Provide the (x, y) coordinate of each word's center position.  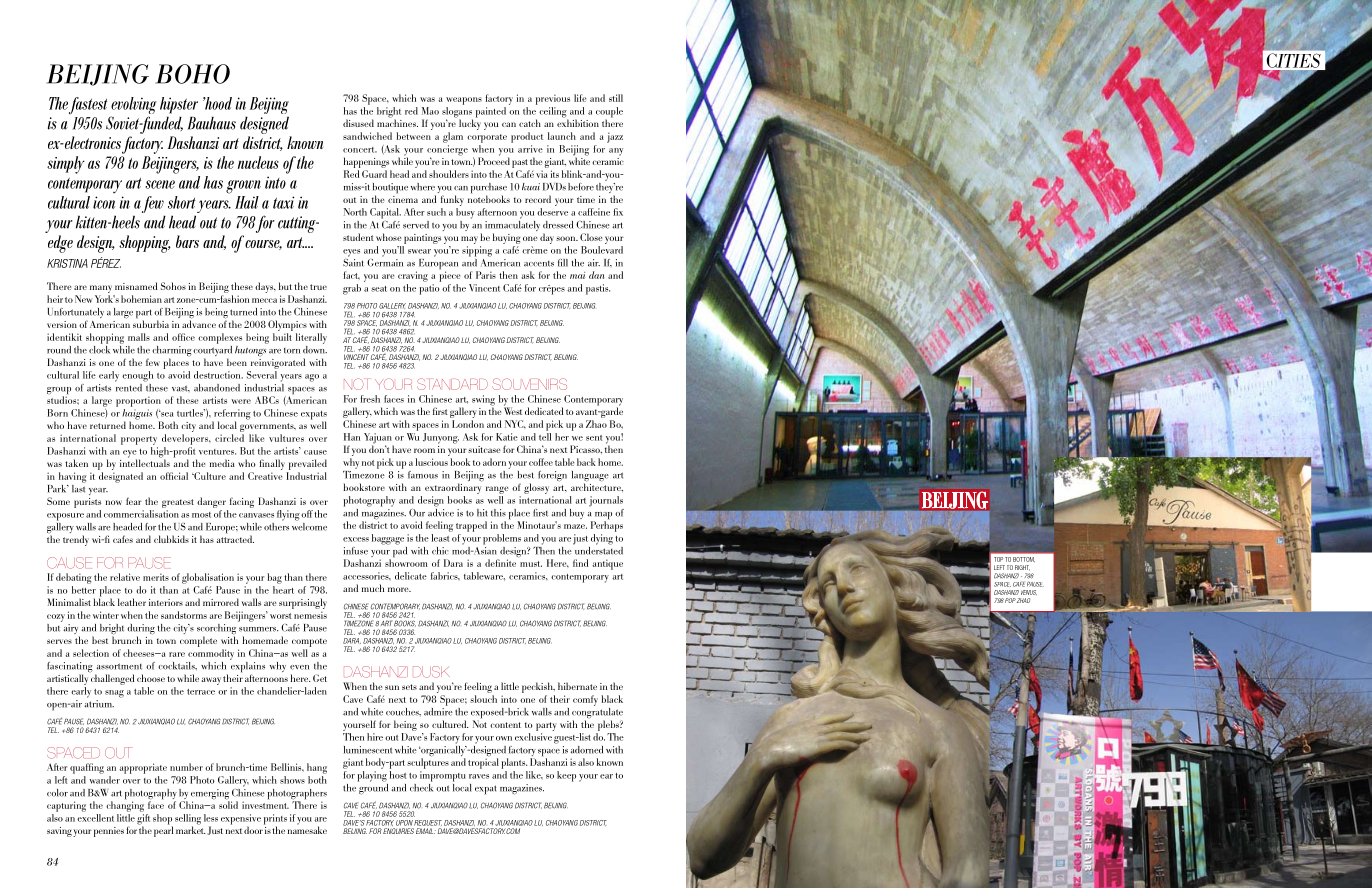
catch (530, 123)
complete (198, 641)
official (174, 476)
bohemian (141, 299)
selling (188, 820)
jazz (615, 137)
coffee (541, 462)
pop (1010, 600)
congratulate (597, 713)
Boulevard (602, 250)
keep (566, 776)
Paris (486, 275)
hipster (179, 105)
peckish (538, 687)
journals (606, 501)
